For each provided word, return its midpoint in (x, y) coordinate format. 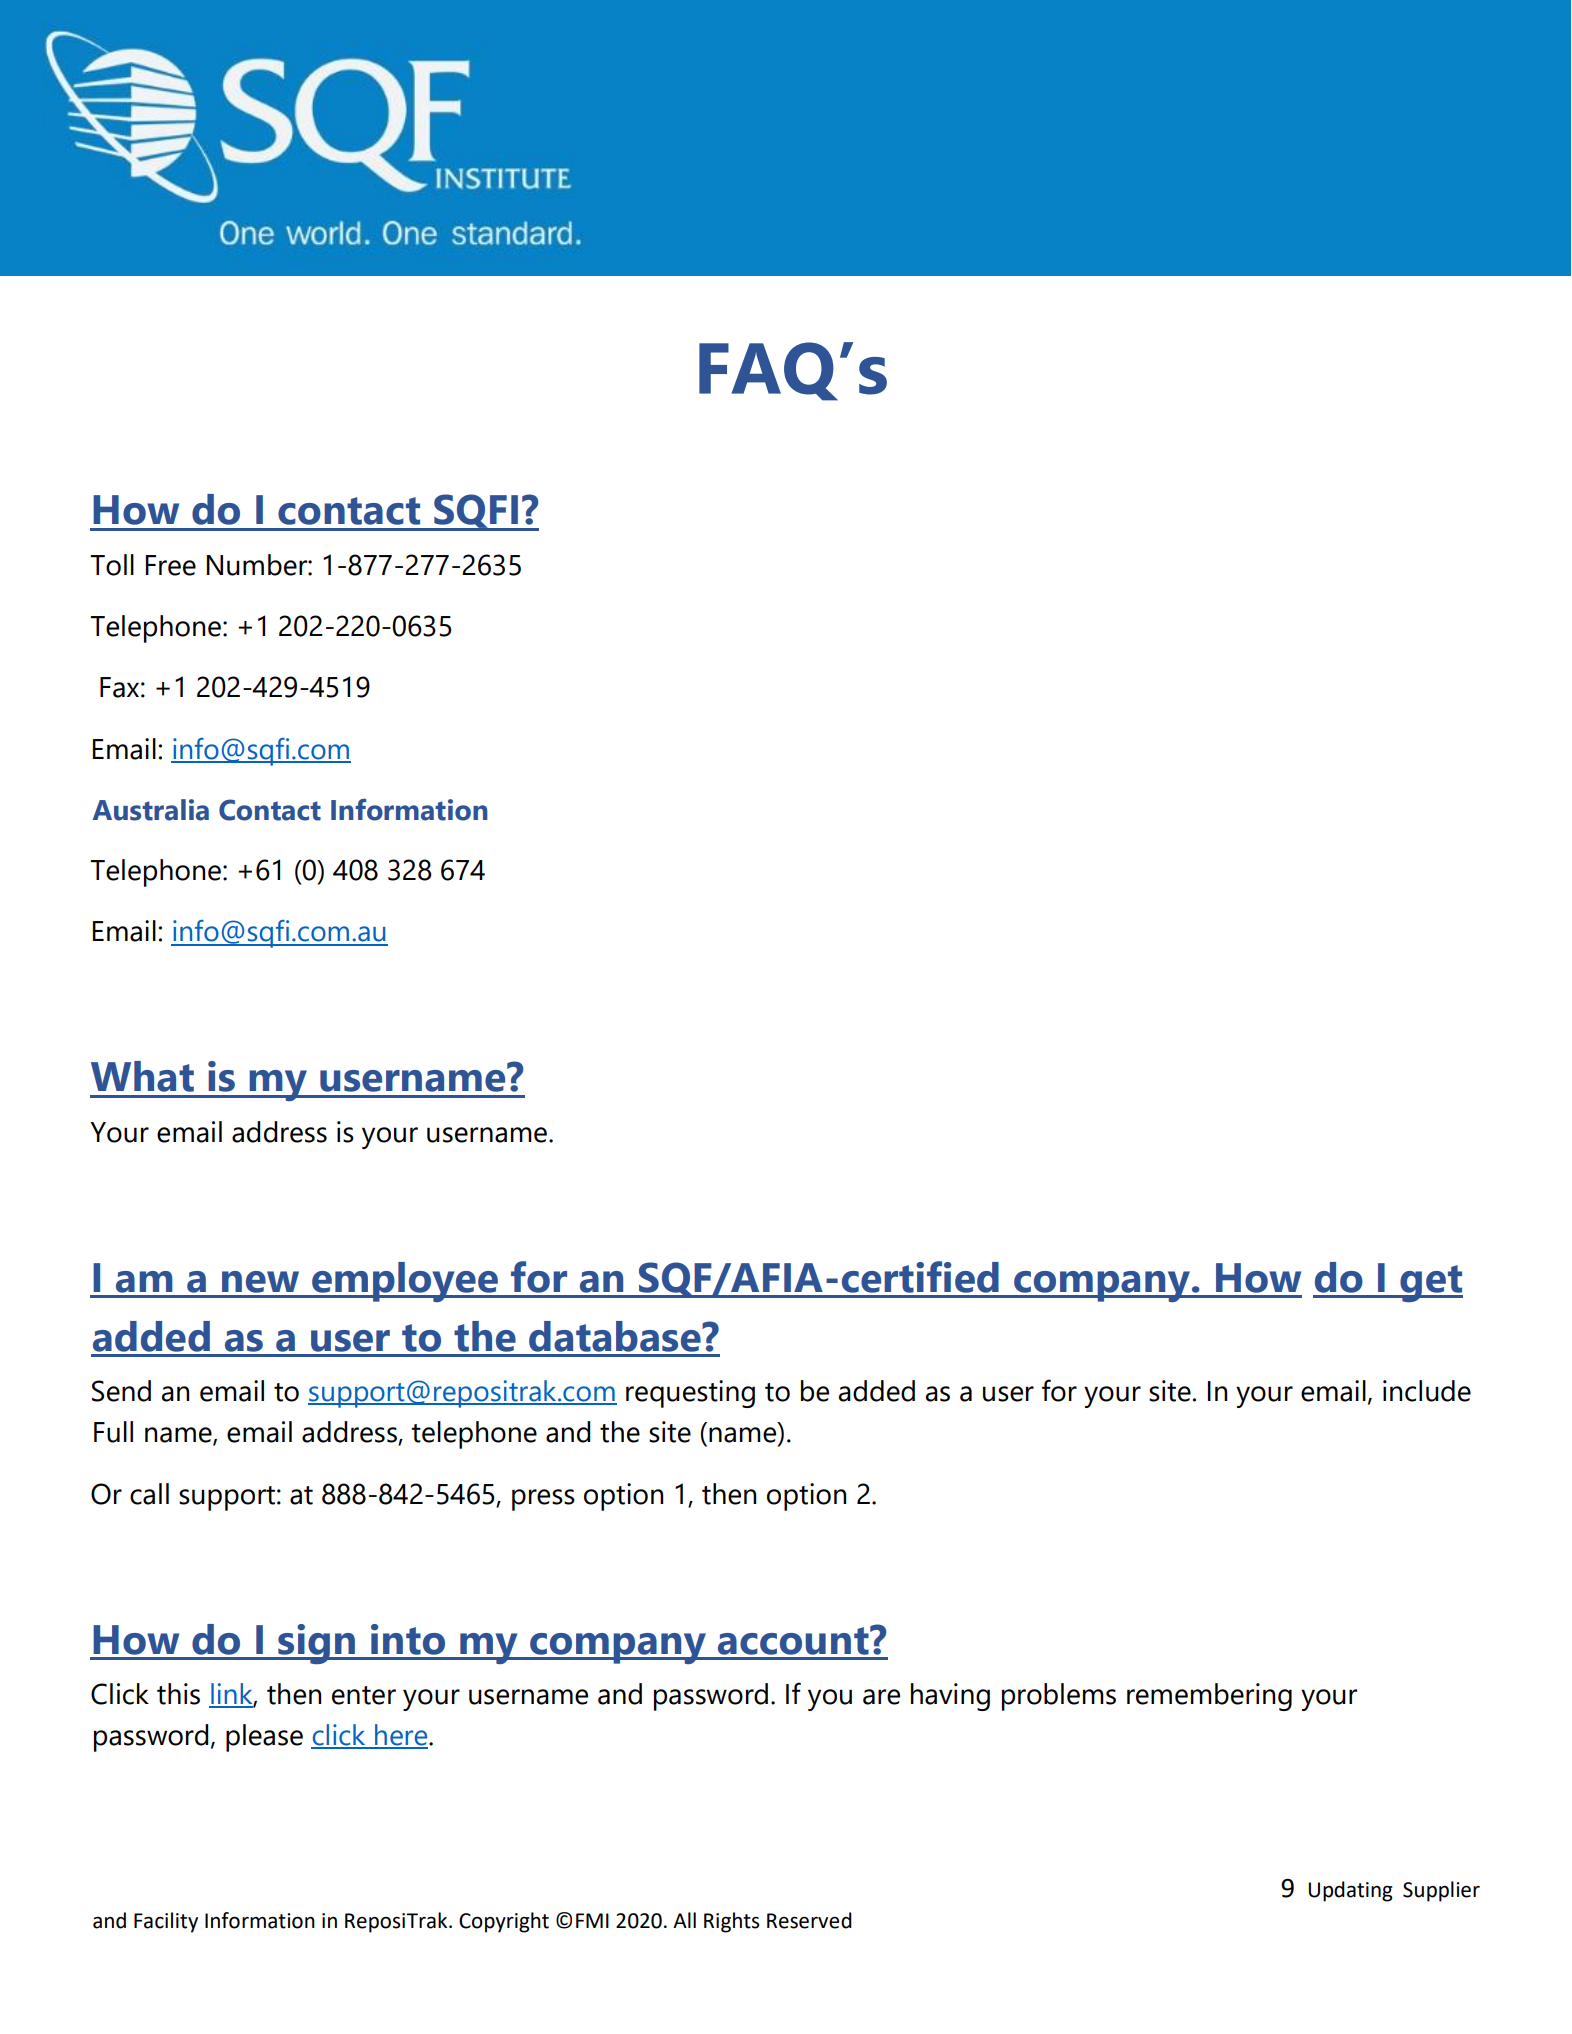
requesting (690, 1394)
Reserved (809, 1920)
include (1427, 1391)
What (142, 1076)
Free (171, 565)
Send (121, 1391)
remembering (1209, 1697)
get (1430, 1283)
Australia (150, 810)
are (881, 1697)
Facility (166, 1922)
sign (316, 1644)
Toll (112, 565)
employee (405, 1282)
